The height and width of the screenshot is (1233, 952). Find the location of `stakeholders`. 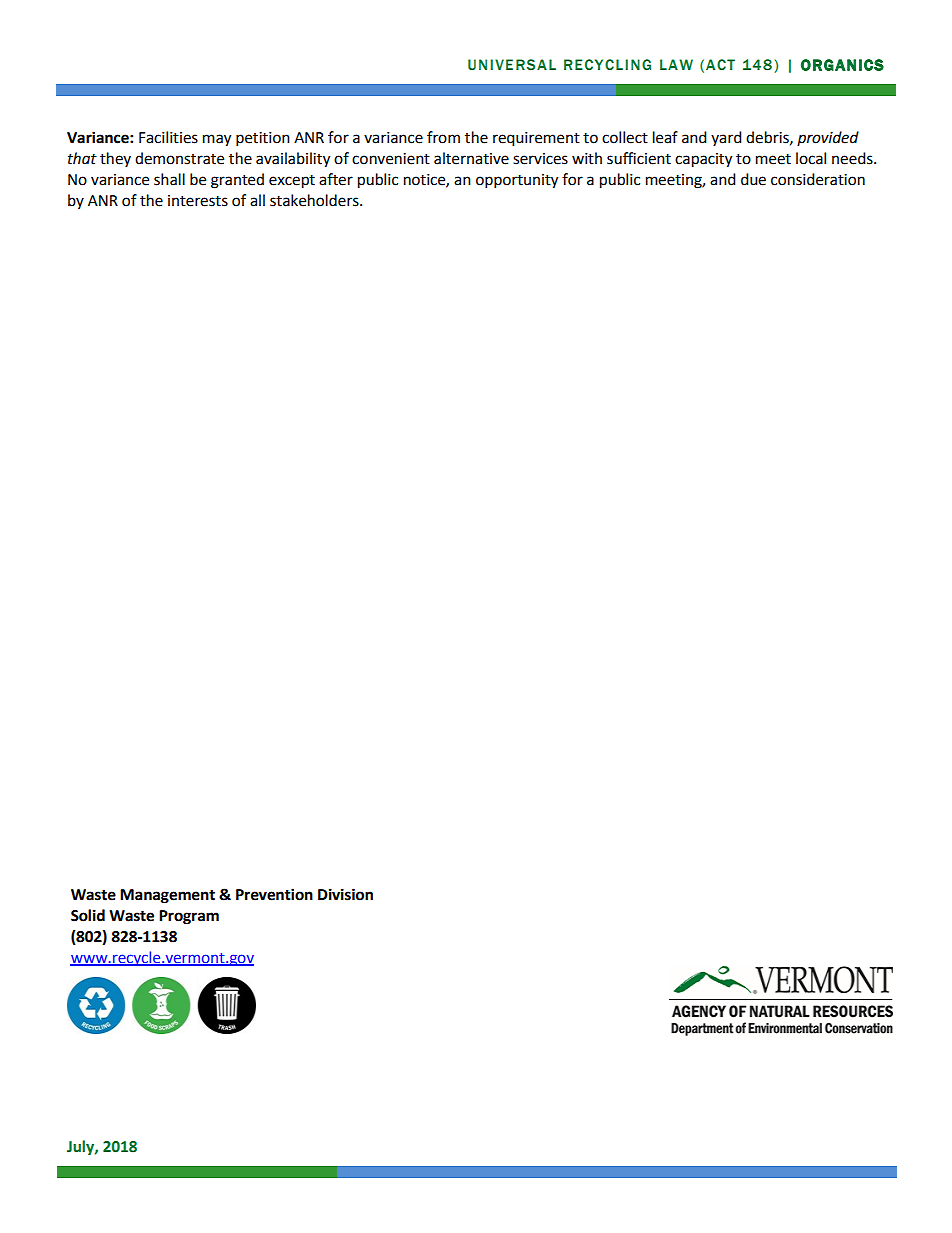

stakeholders is located at coordinates (315, 200).
